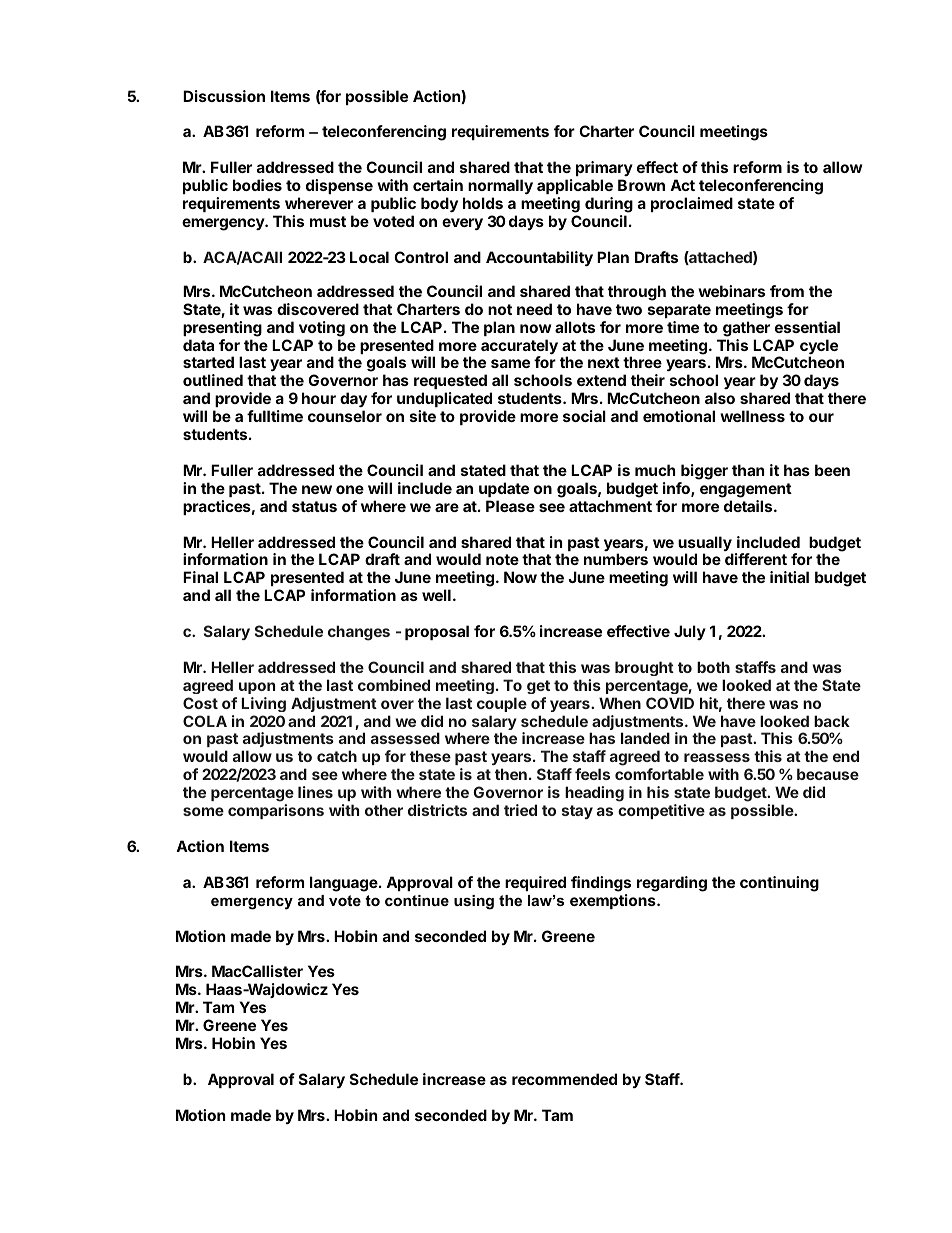 Image resolution: width=952 pixels, height=1233 pixels. I want to click on note, so click(502, 559).
